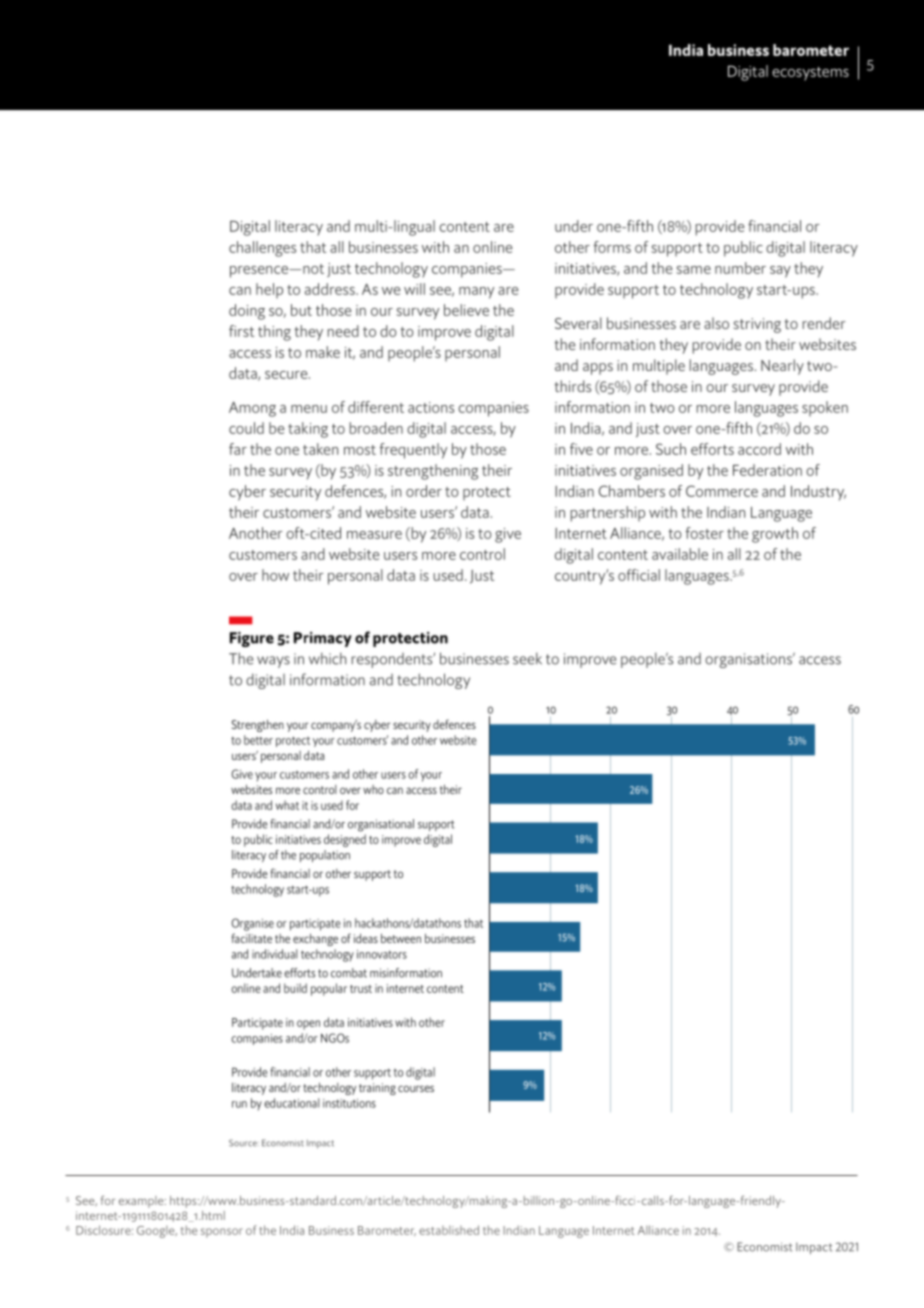  I want to click on challenges, so click(262, 249).
